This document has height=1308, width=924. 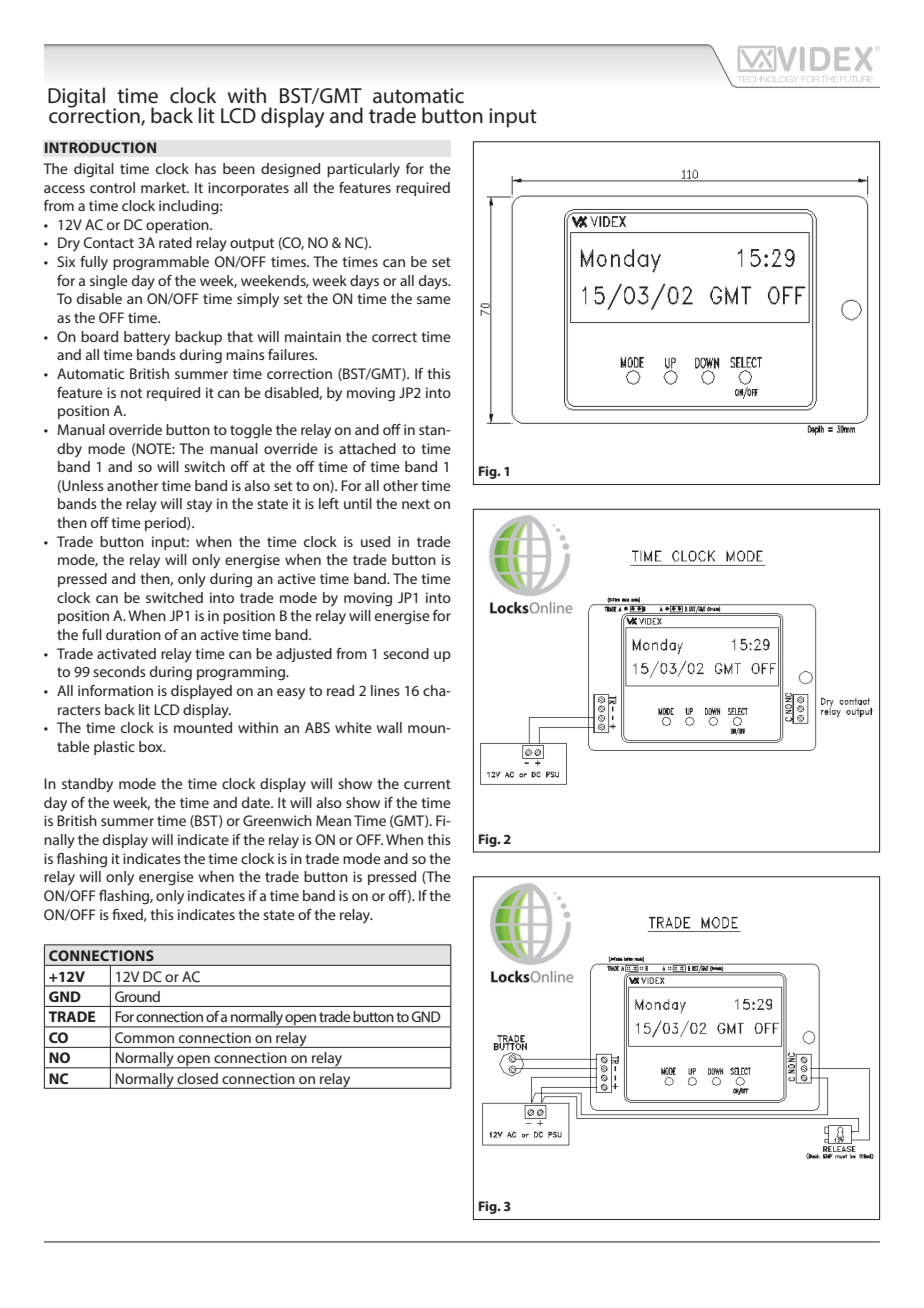 What do you see at coordinates (239, 168) in the document?
I see `been` at bounding box center [239, 168].
